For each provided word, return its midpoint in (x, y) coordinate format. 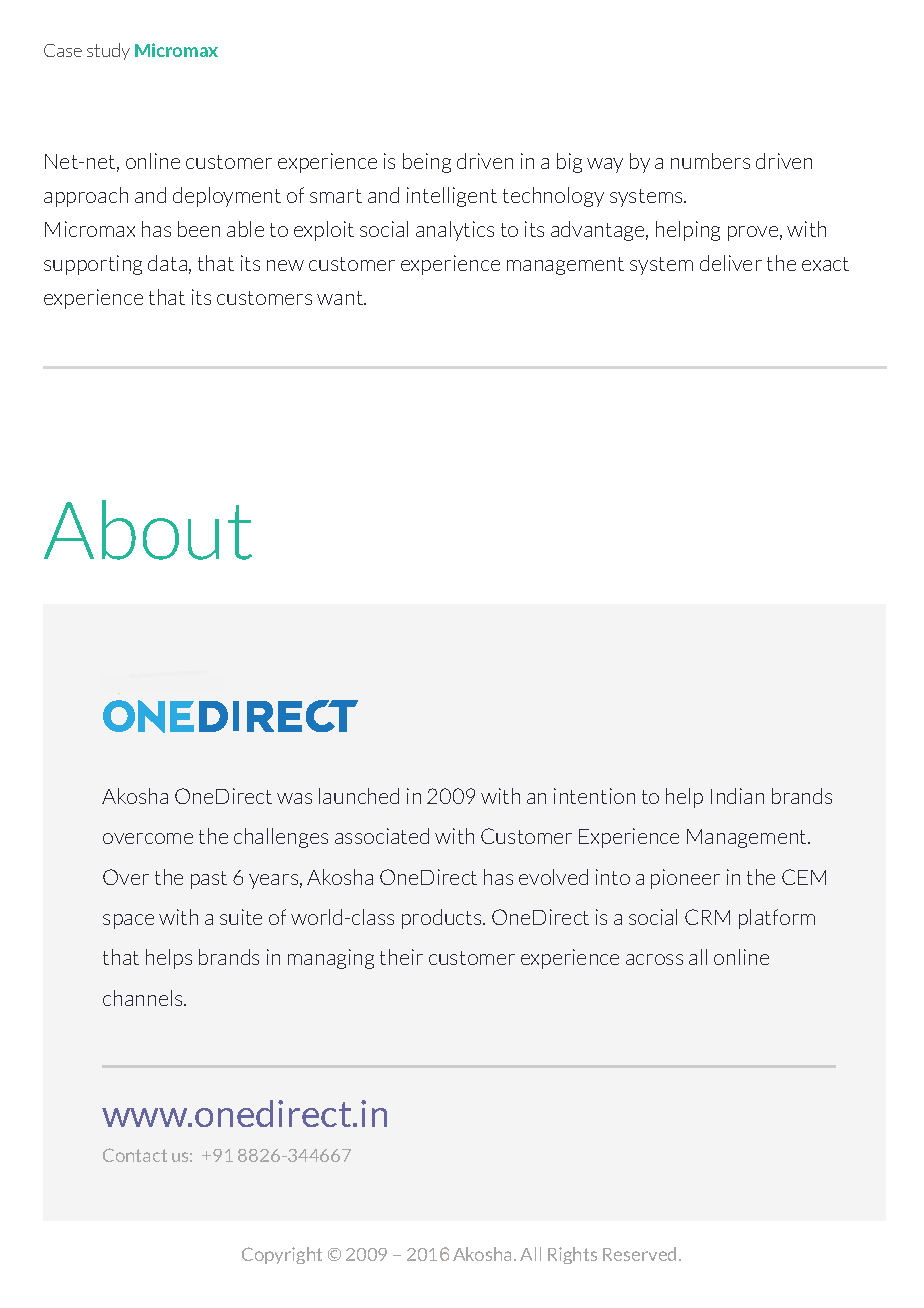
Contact (135, 1155)
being (427, 163)
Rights (572, 1255)
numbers (710, 161)
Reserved (639, 1254)
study (108, 51)
